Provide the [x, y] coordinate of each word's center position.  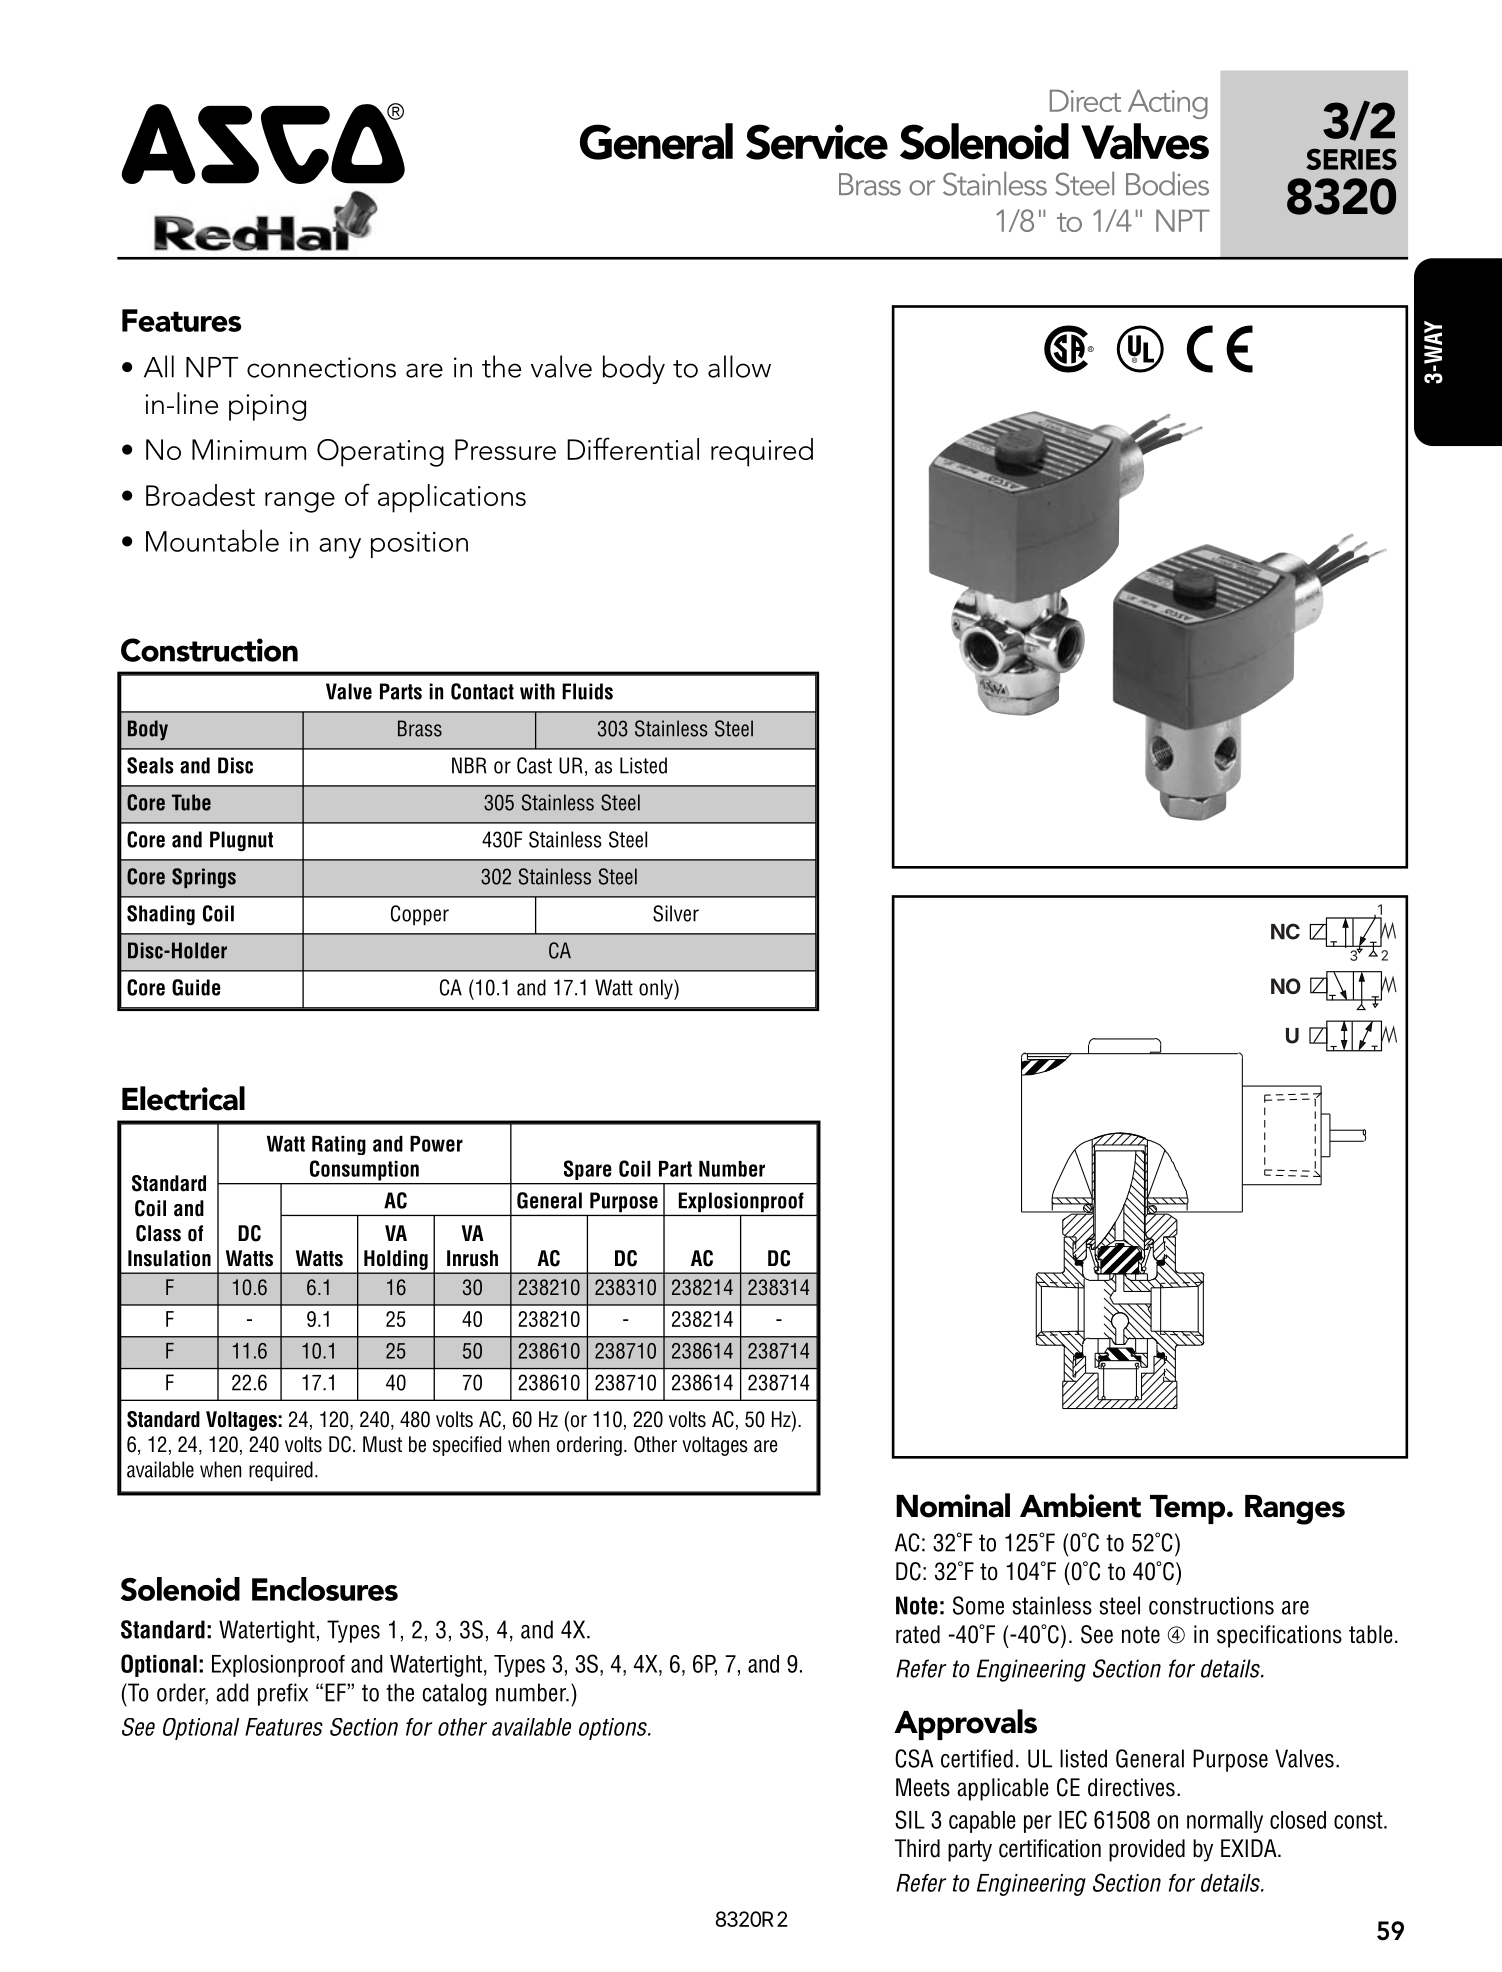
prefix [283, 1694]
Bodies [1167, 183]
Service [817, 142]
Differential [633, 448]
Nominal [953, 1505]
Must [382, 1444]
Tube [191, 802]
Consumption [364, 1170]
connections [321, 367]
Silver [676, 913]
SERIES [1351, 159]
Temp [1189, 1509]
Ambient [1080, 1505]
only [657, 989]
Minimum [249, 449]
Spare [587, 1170]
